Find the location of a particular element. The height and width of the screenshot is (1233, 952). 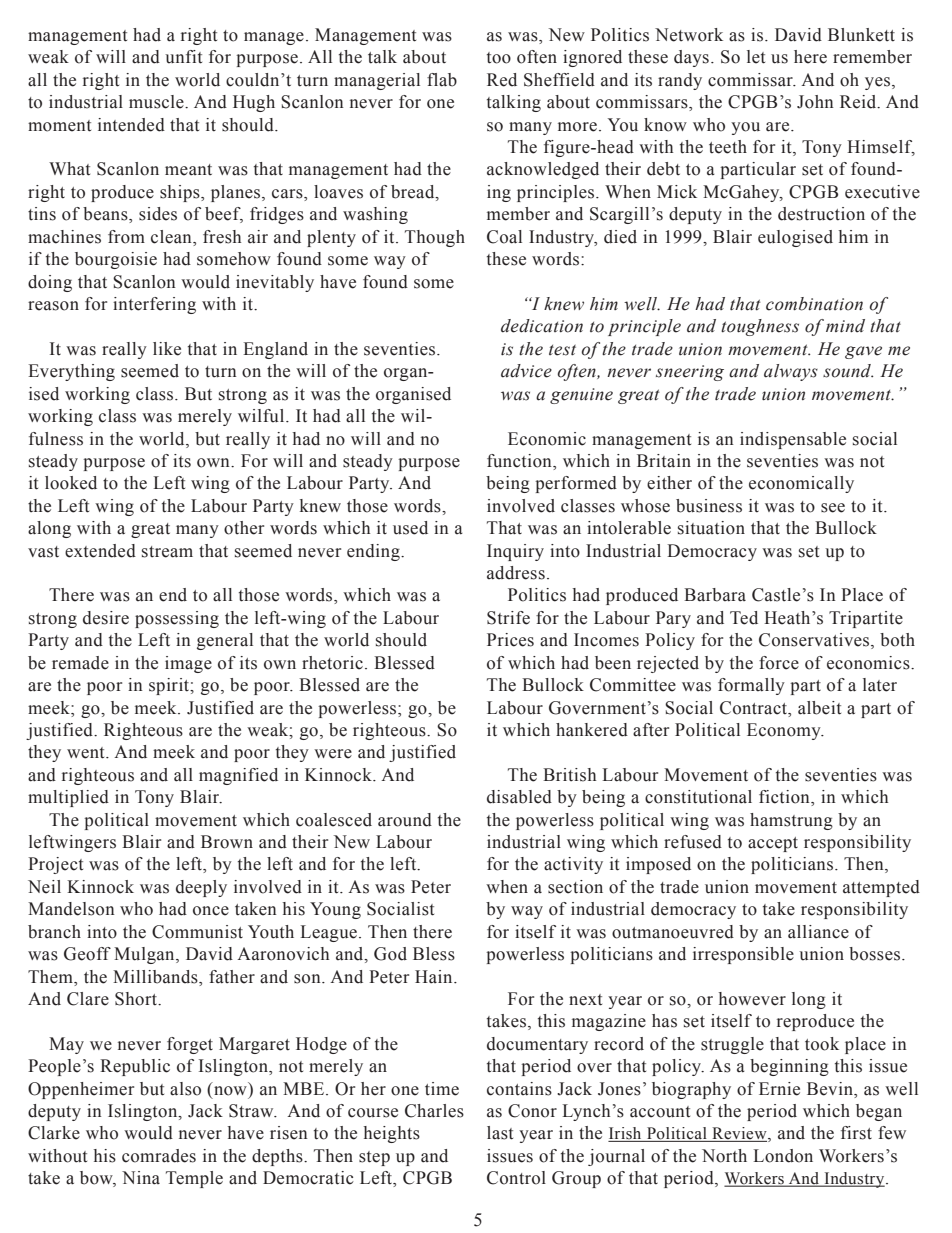

last is located at coordinates (500, 1133).
